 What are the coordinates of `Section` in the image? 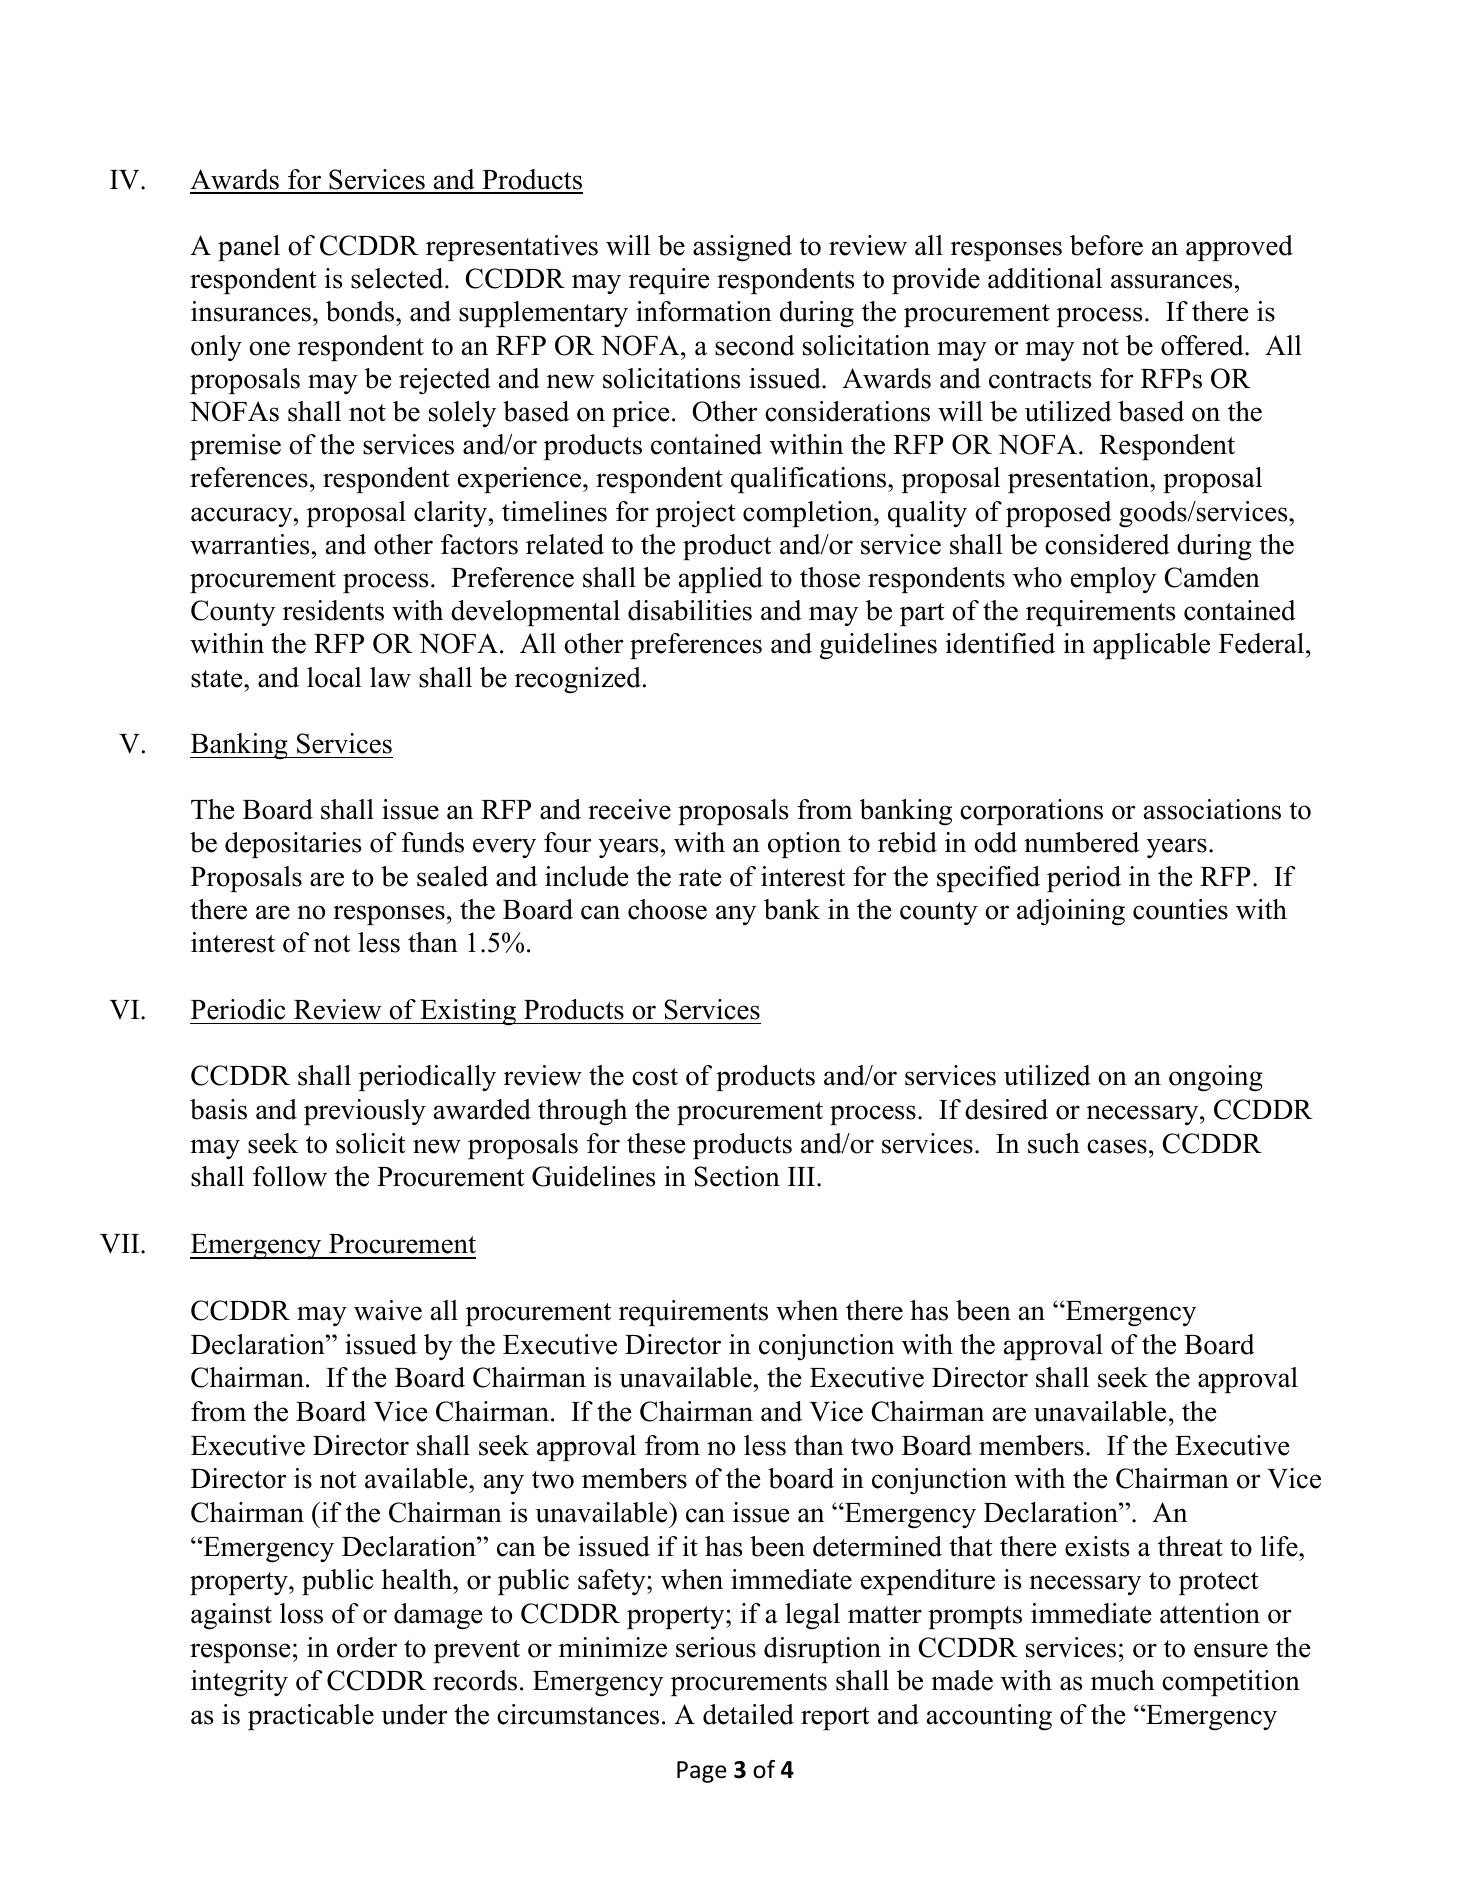 It's located at (737, 1176).
